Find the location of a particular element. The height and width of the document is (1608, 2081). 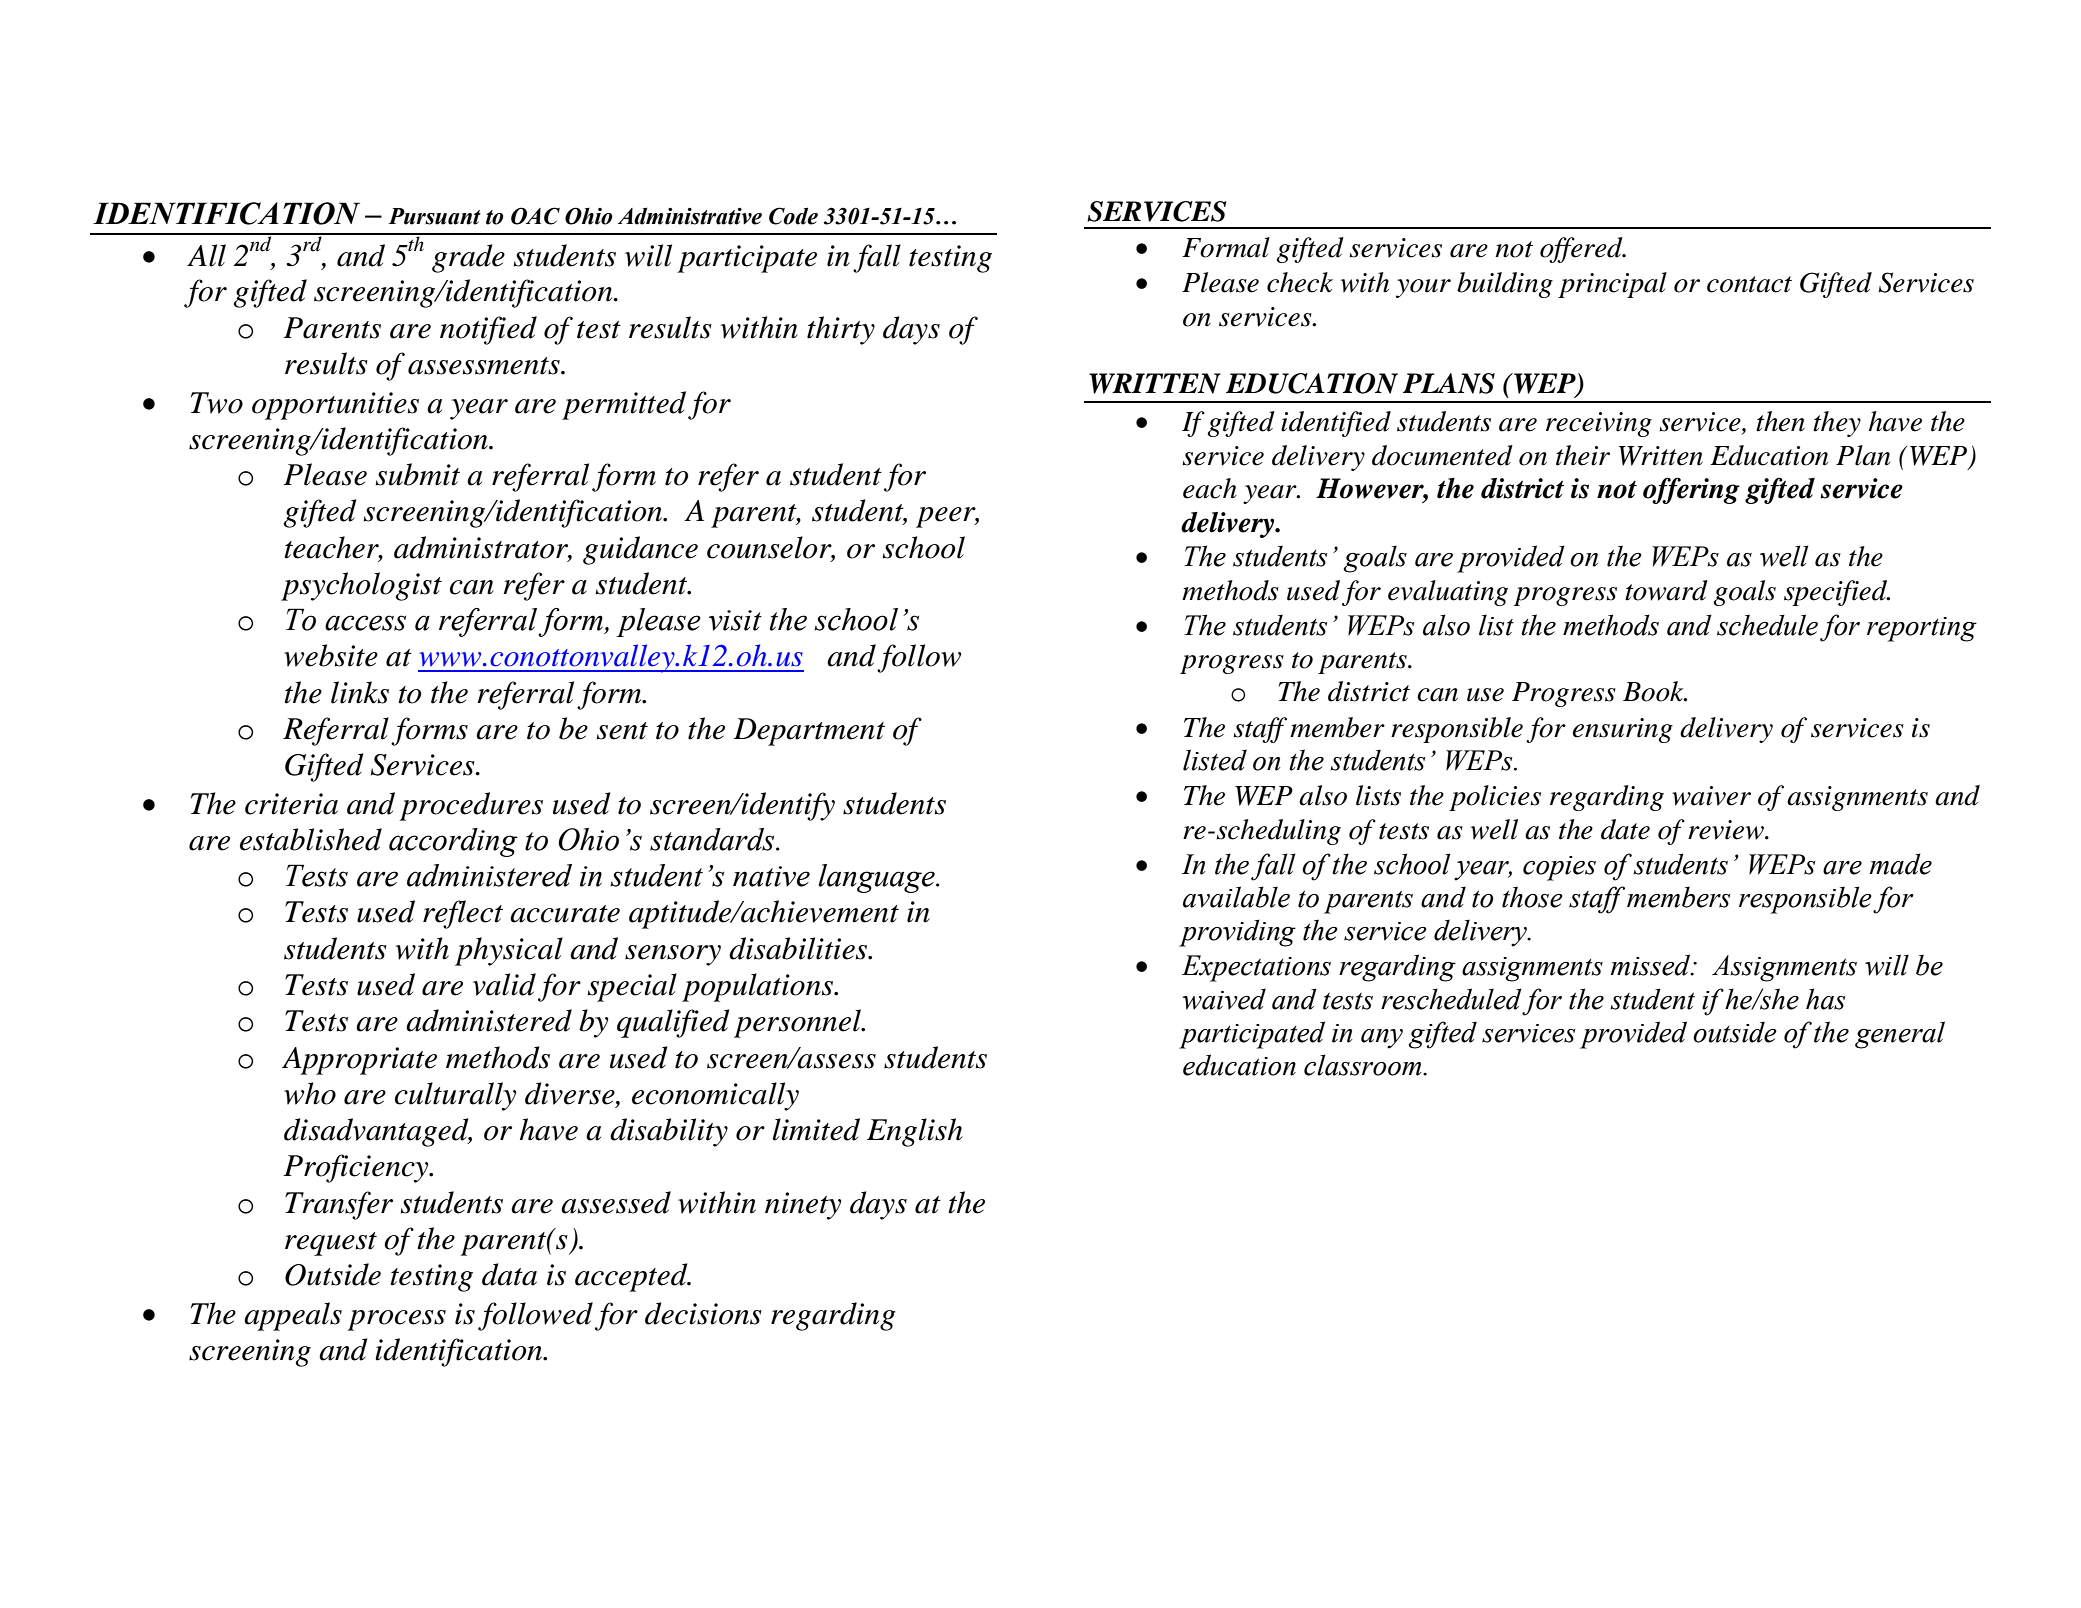

check is located at coordinates (1300, 282).
